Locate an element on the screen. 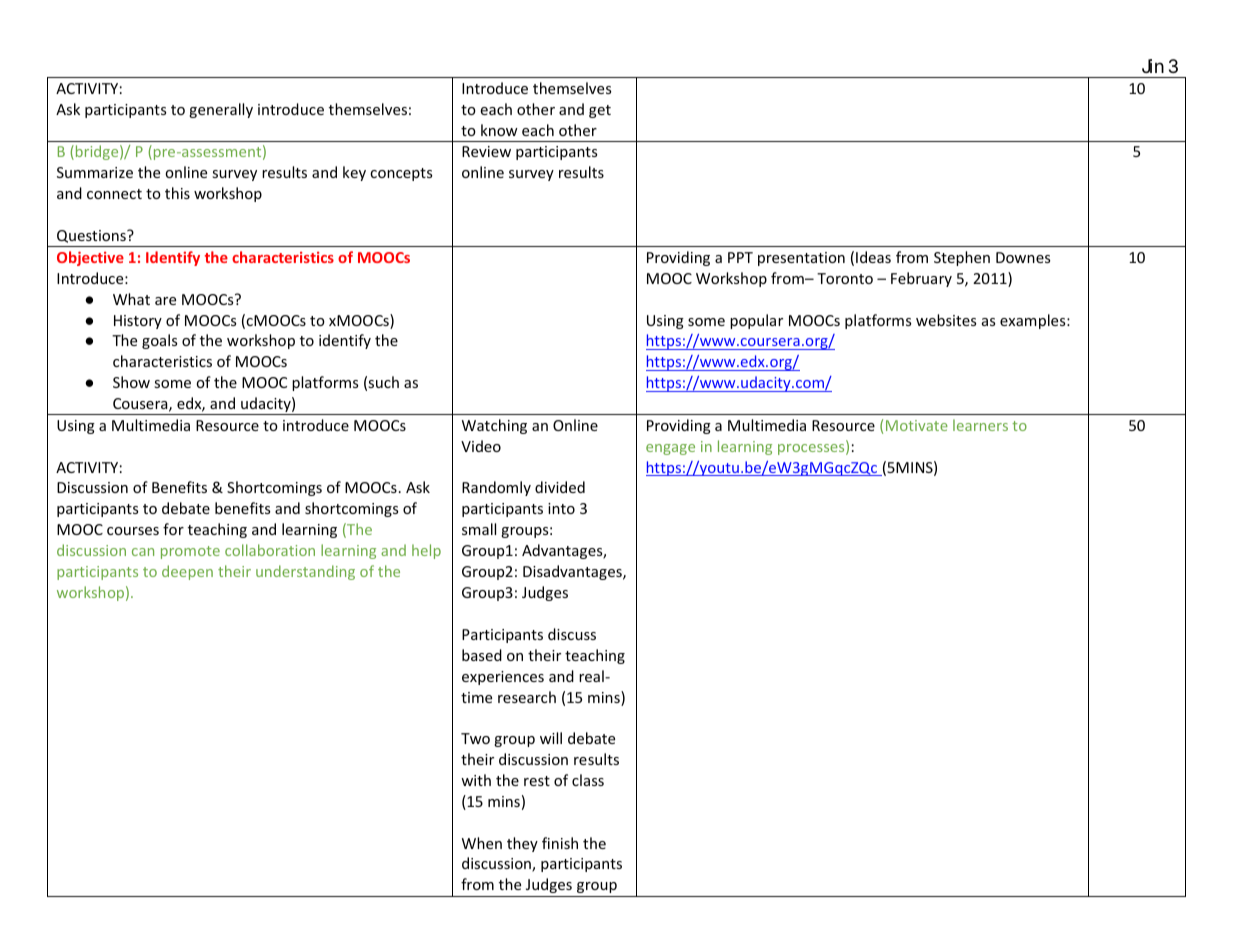 Image resolution: width=1233 pixels, height=952 pixels. popular is located at coordinates (756, 321).
